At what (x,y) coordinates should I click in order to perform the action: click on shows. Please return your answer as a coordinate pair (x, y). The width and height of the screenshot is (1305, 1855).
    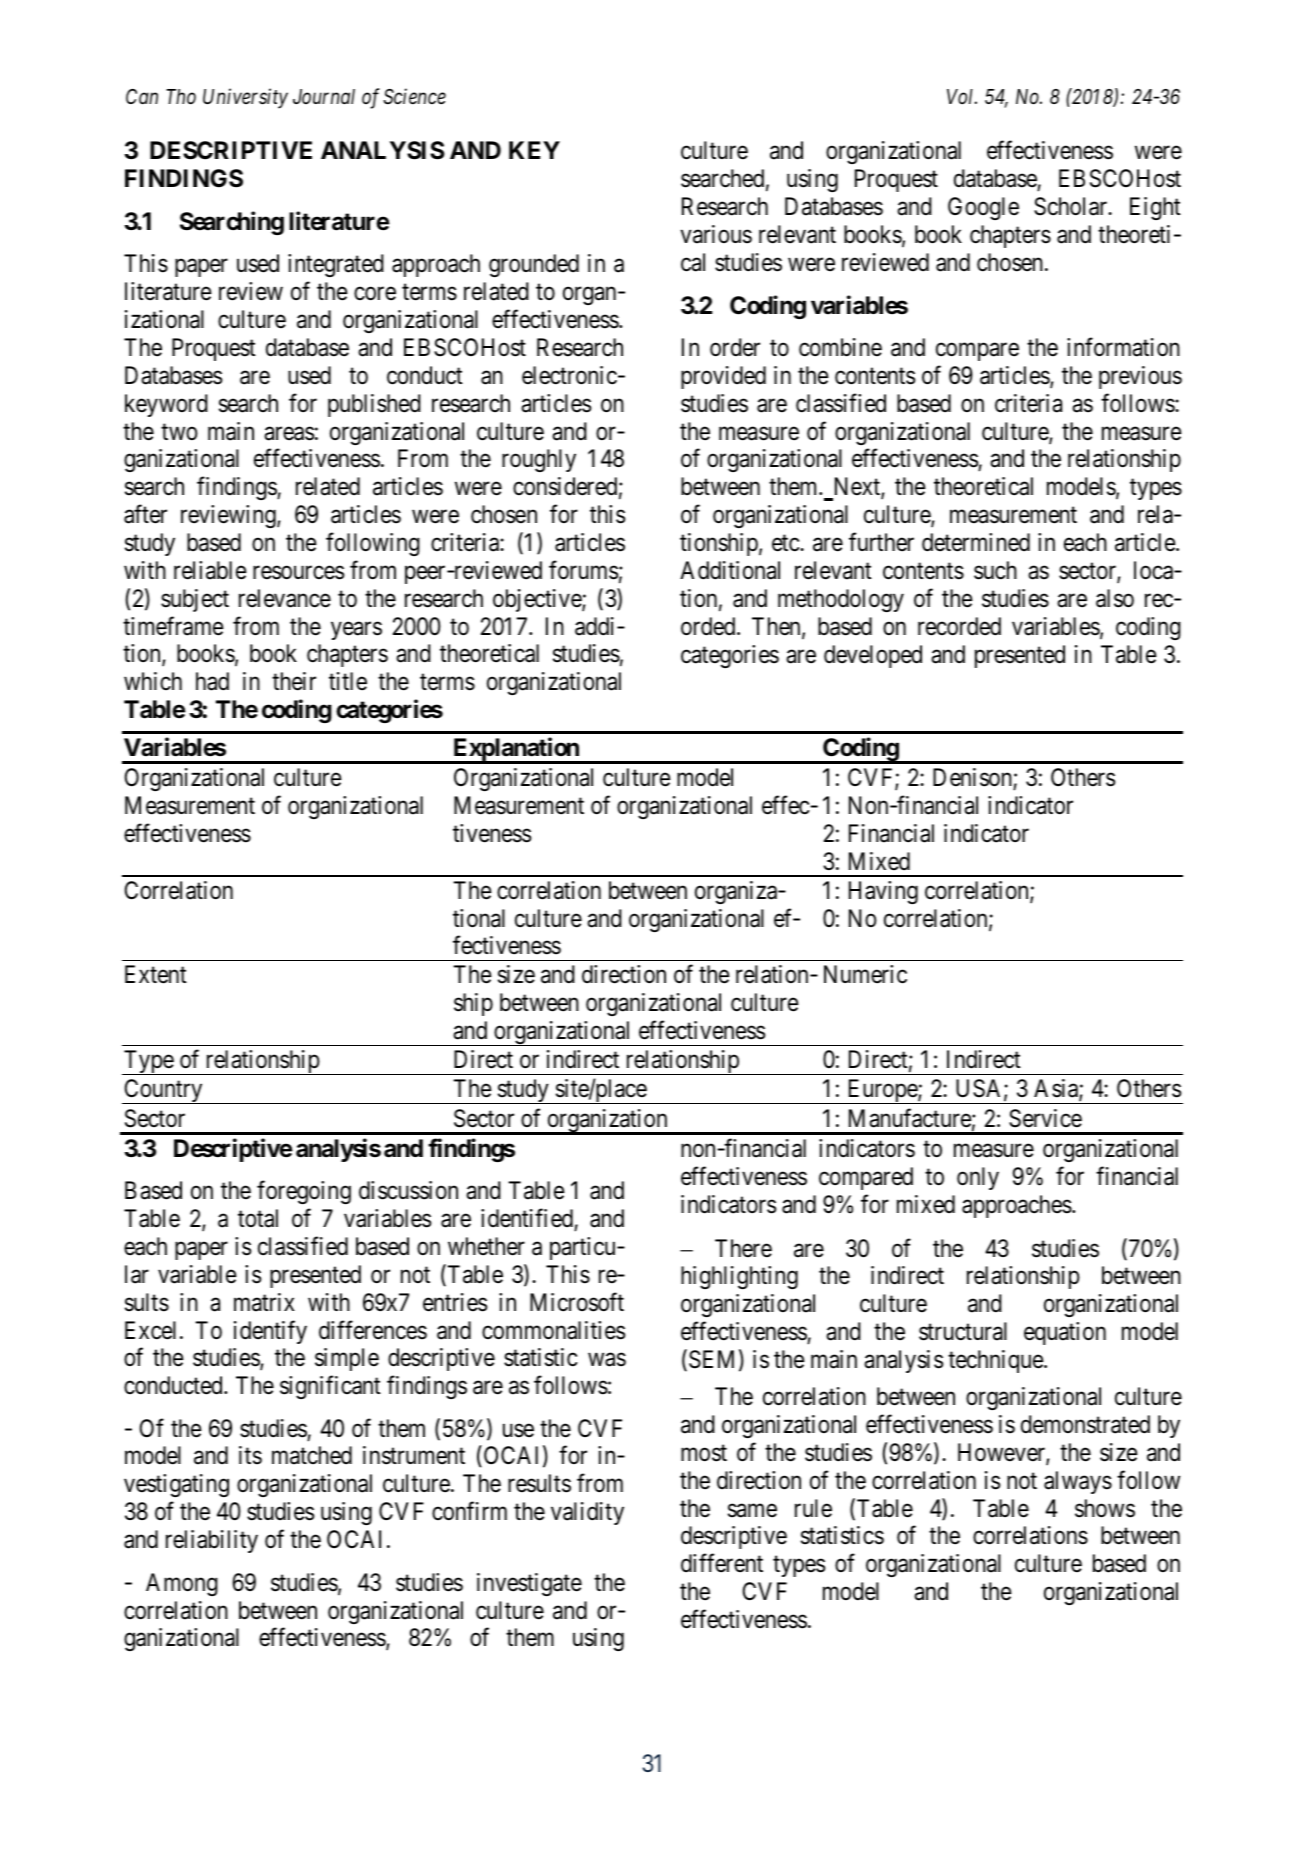
    Looking at the image, I should click on (1105, 1508).
